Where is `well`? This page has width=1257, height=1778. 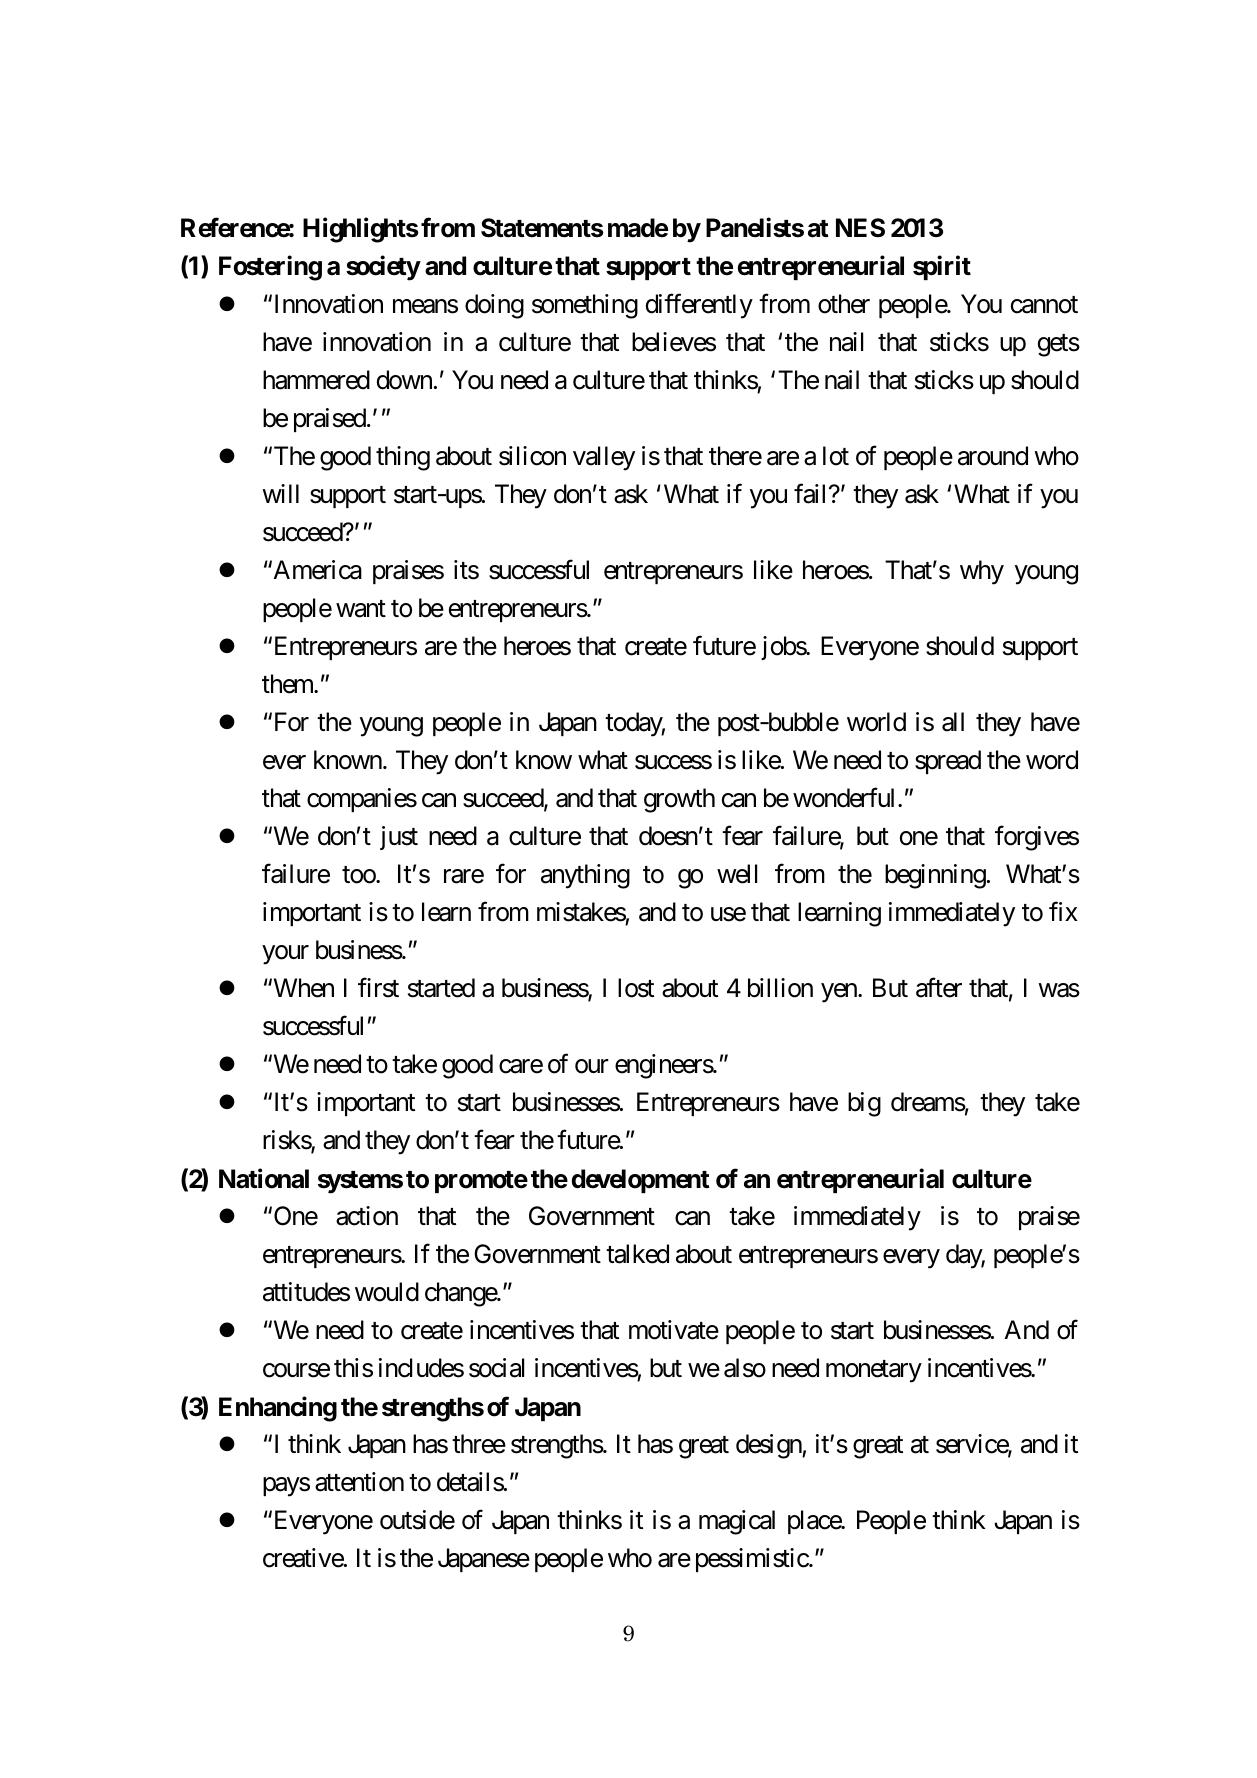 well is located at coordinates (737, 874).
